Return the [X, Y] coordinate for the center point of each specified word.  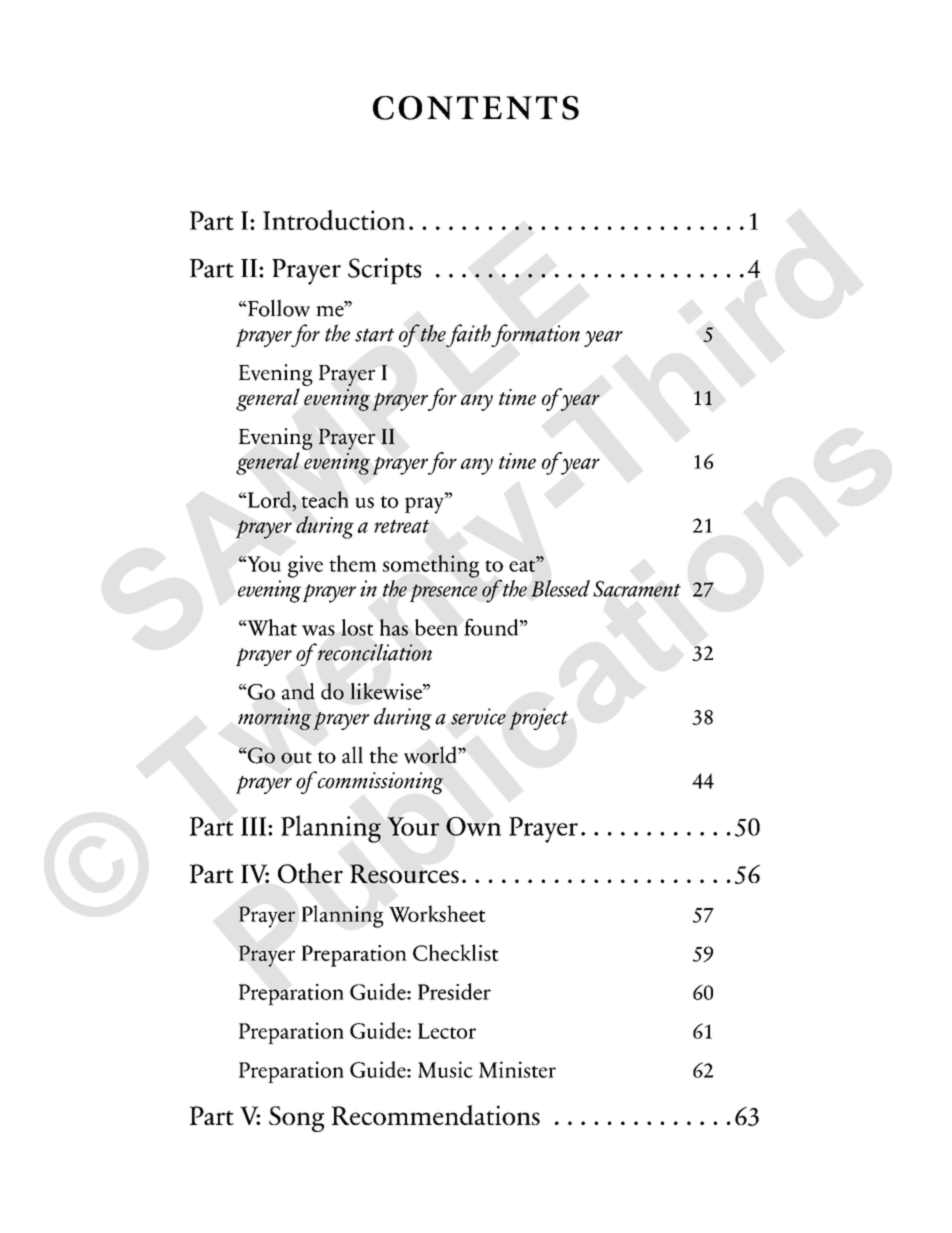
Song [296, 1119]
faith [469, 335]
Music [445, 1069]
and [298, 691]
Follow [278, 308]
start [374, 335]
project [538, 719]
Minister [517, 1069]
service [478, 716]
